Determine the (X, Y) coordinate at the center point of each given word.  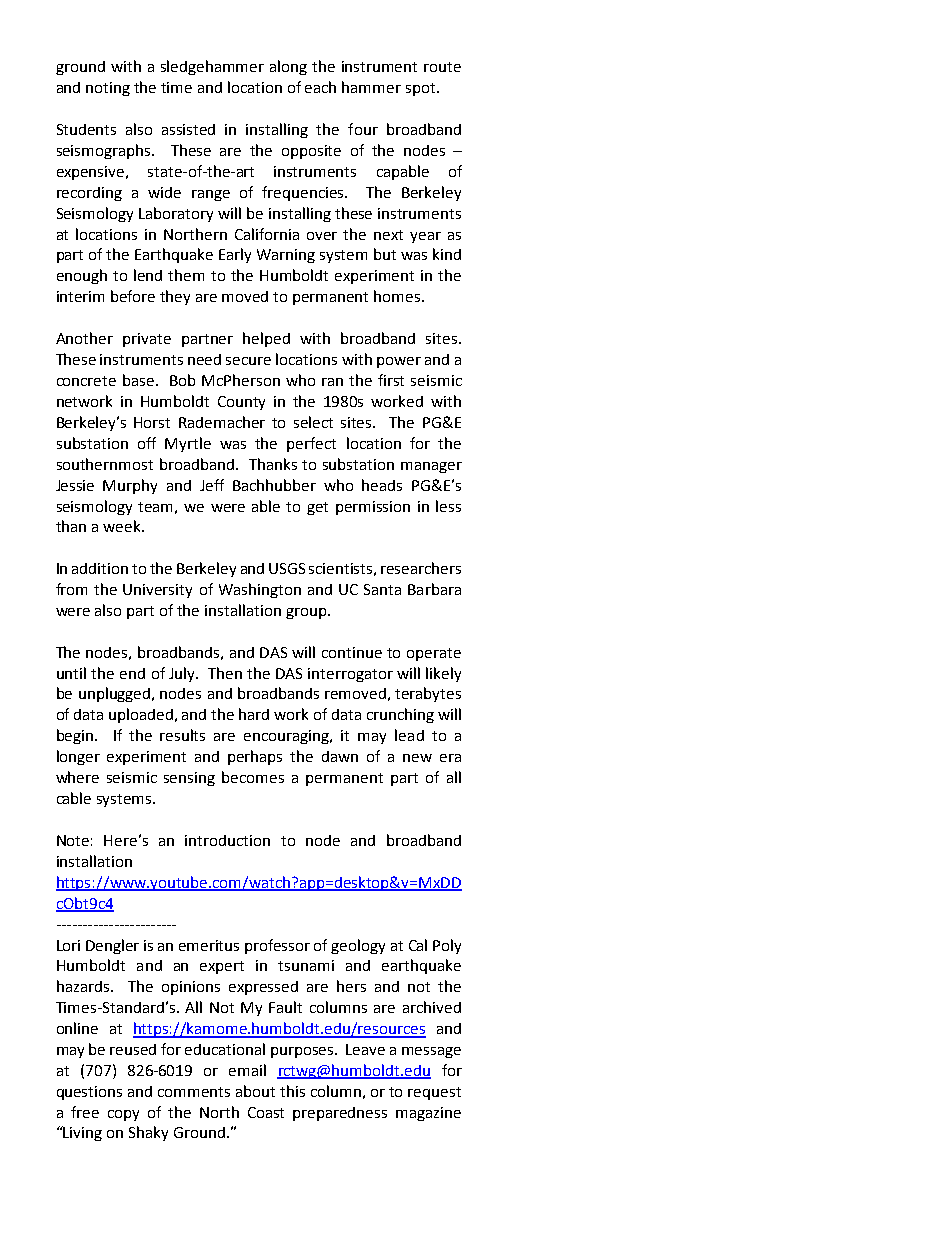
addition (100, 568)
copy (123, 1115)
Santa (382, 589)
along (288, 67)
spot (420, 89)
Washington (260, 590)
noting (108, 89)
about (255, 1091)
